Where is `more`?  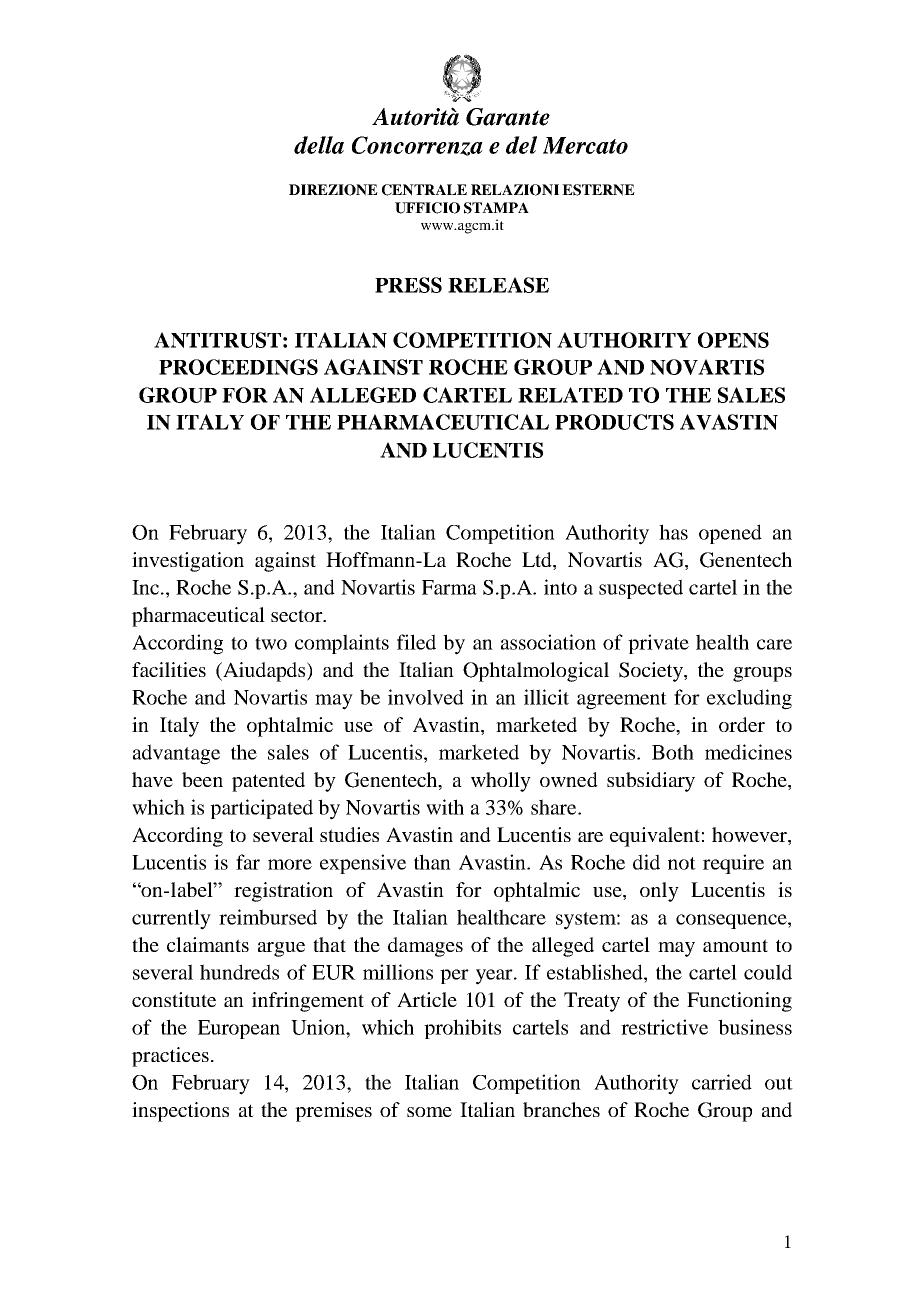
more is located at coordinates (290, 864).
